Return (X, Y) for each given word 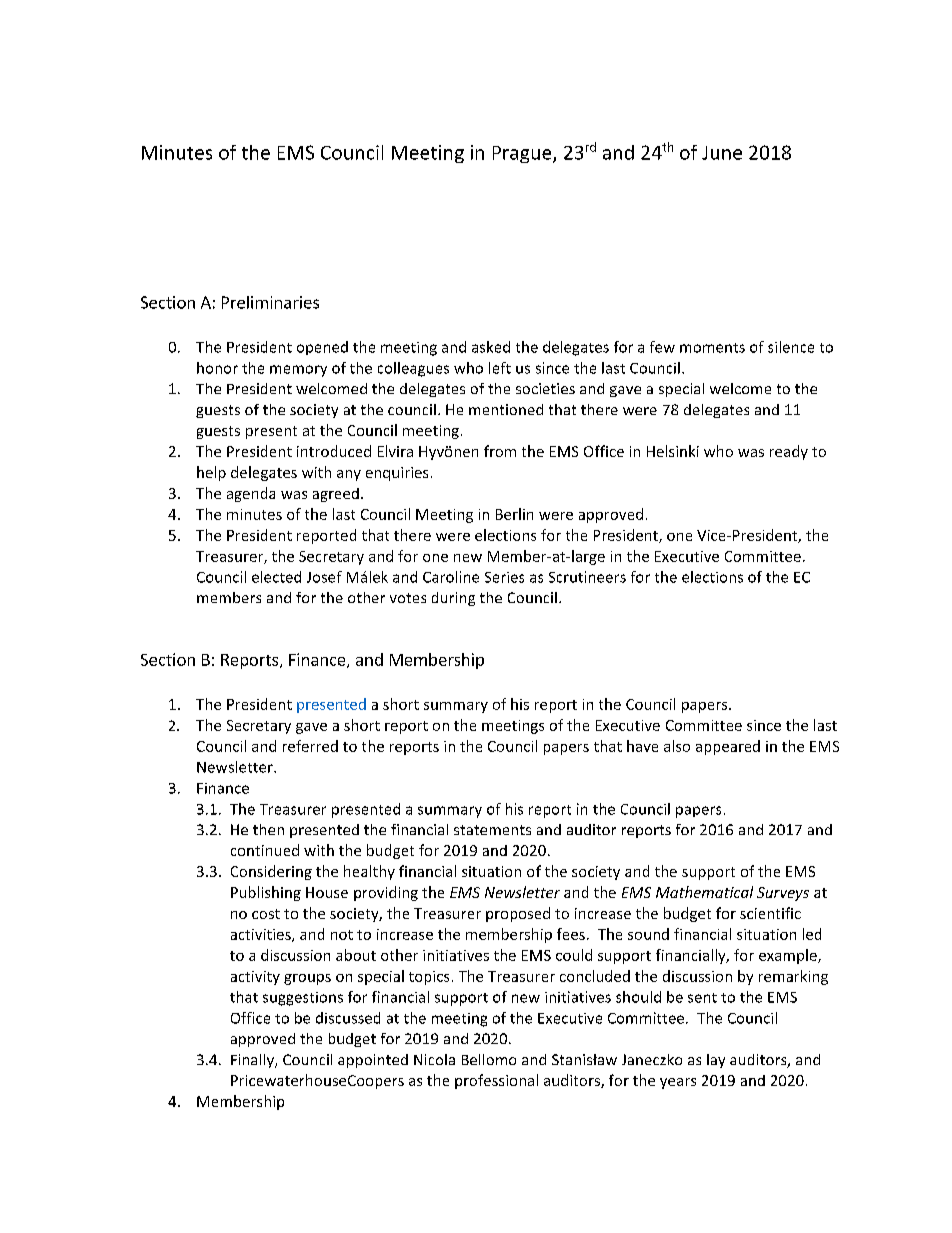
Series (504, 577)
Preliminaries (270, 302)
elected (276, 577)
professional (496, 1081)
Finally (253, 1061)
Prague (523, 154)
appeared (728, 747)
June (722, 153)
